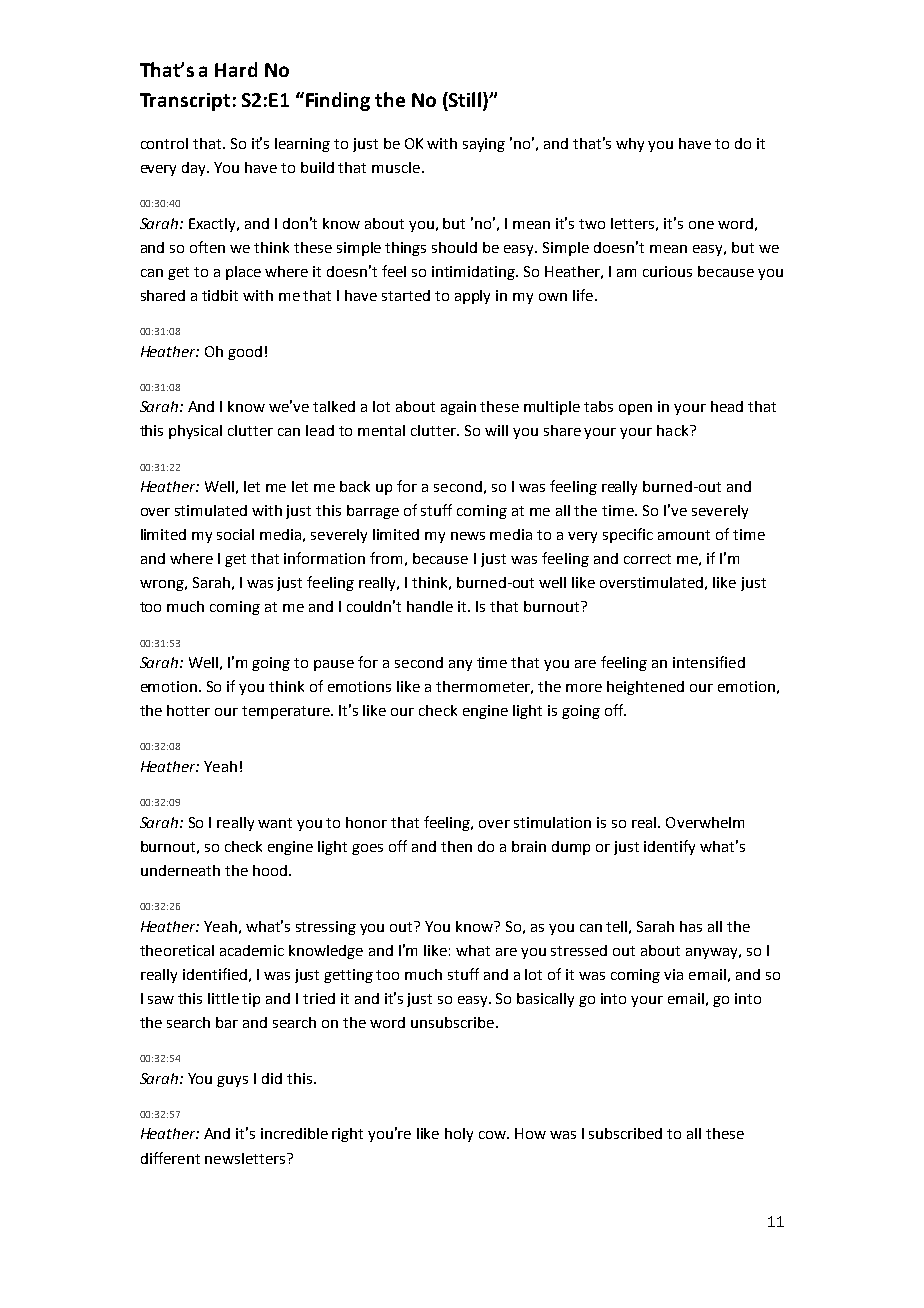 This image has height=1308, width=924. What do you see at coordinates (669, 847) in the image?
I see `identify` at bounding box center [669, 847].
